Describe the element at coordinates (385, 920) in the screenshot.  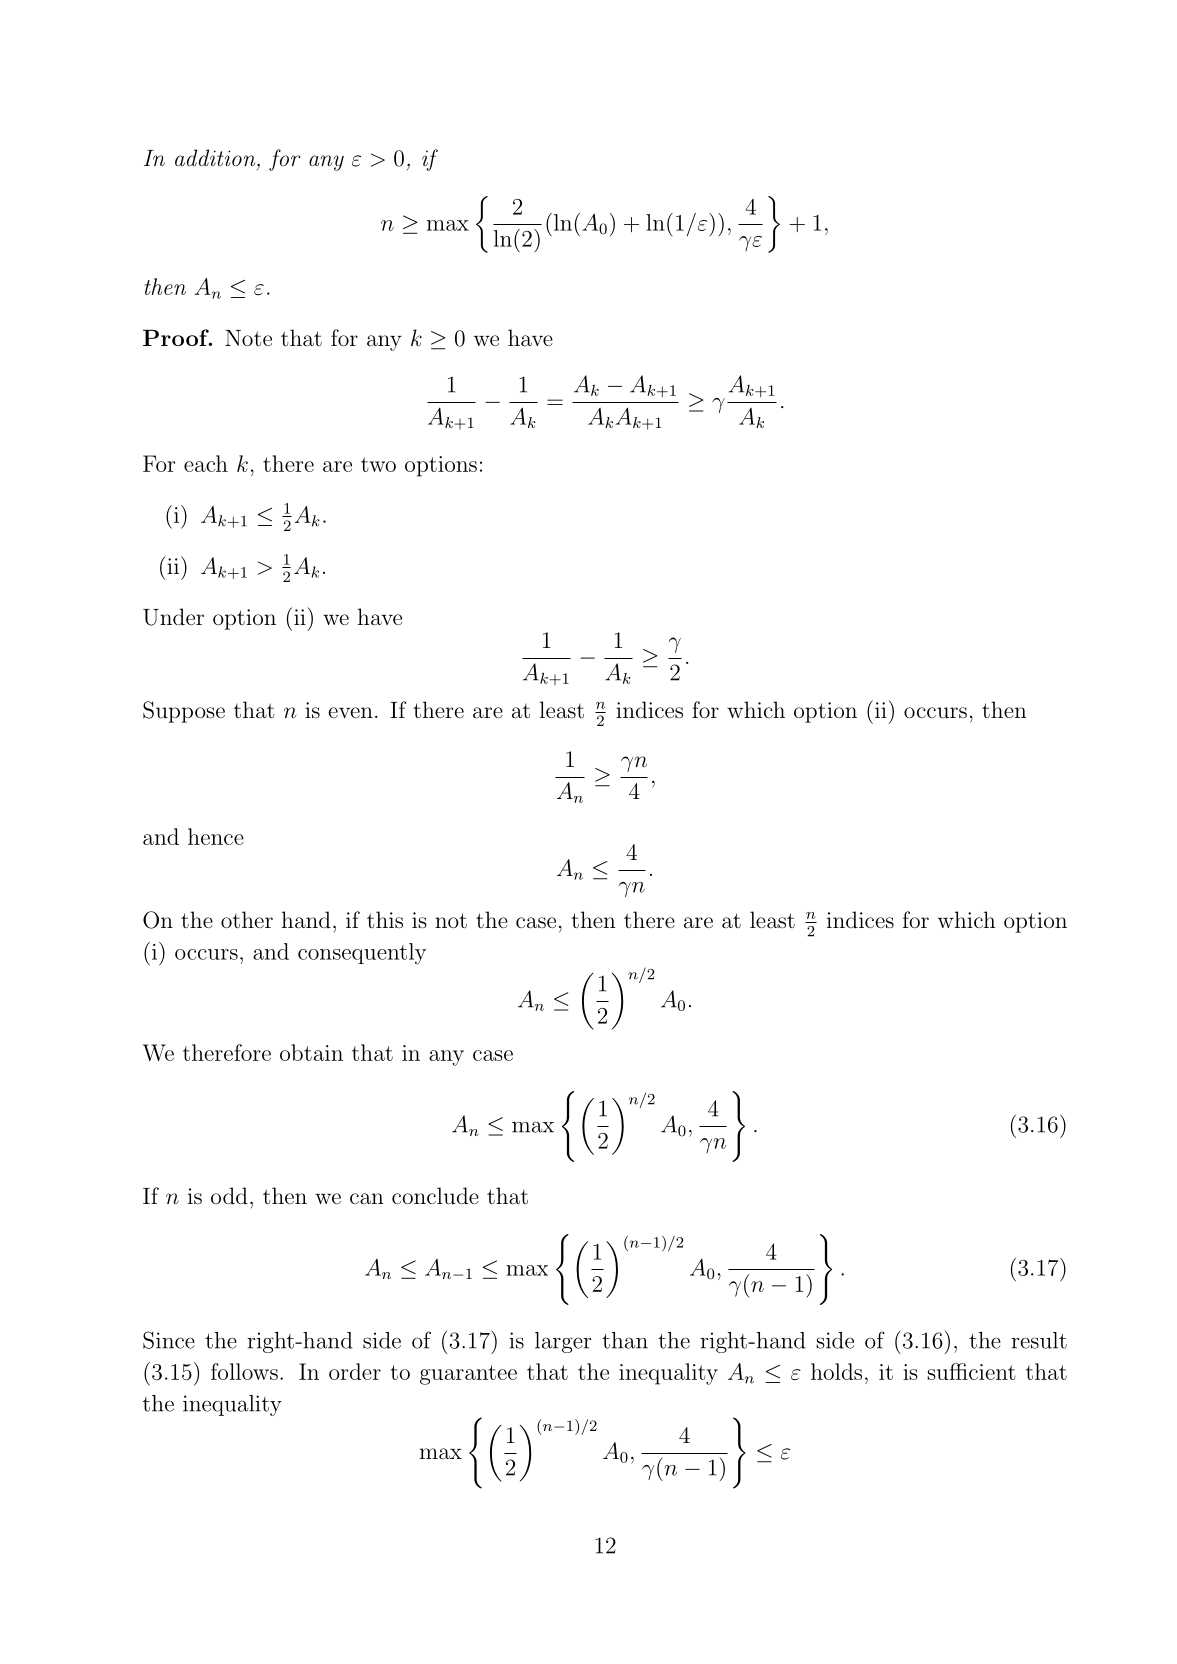
I see `this` at that location.
